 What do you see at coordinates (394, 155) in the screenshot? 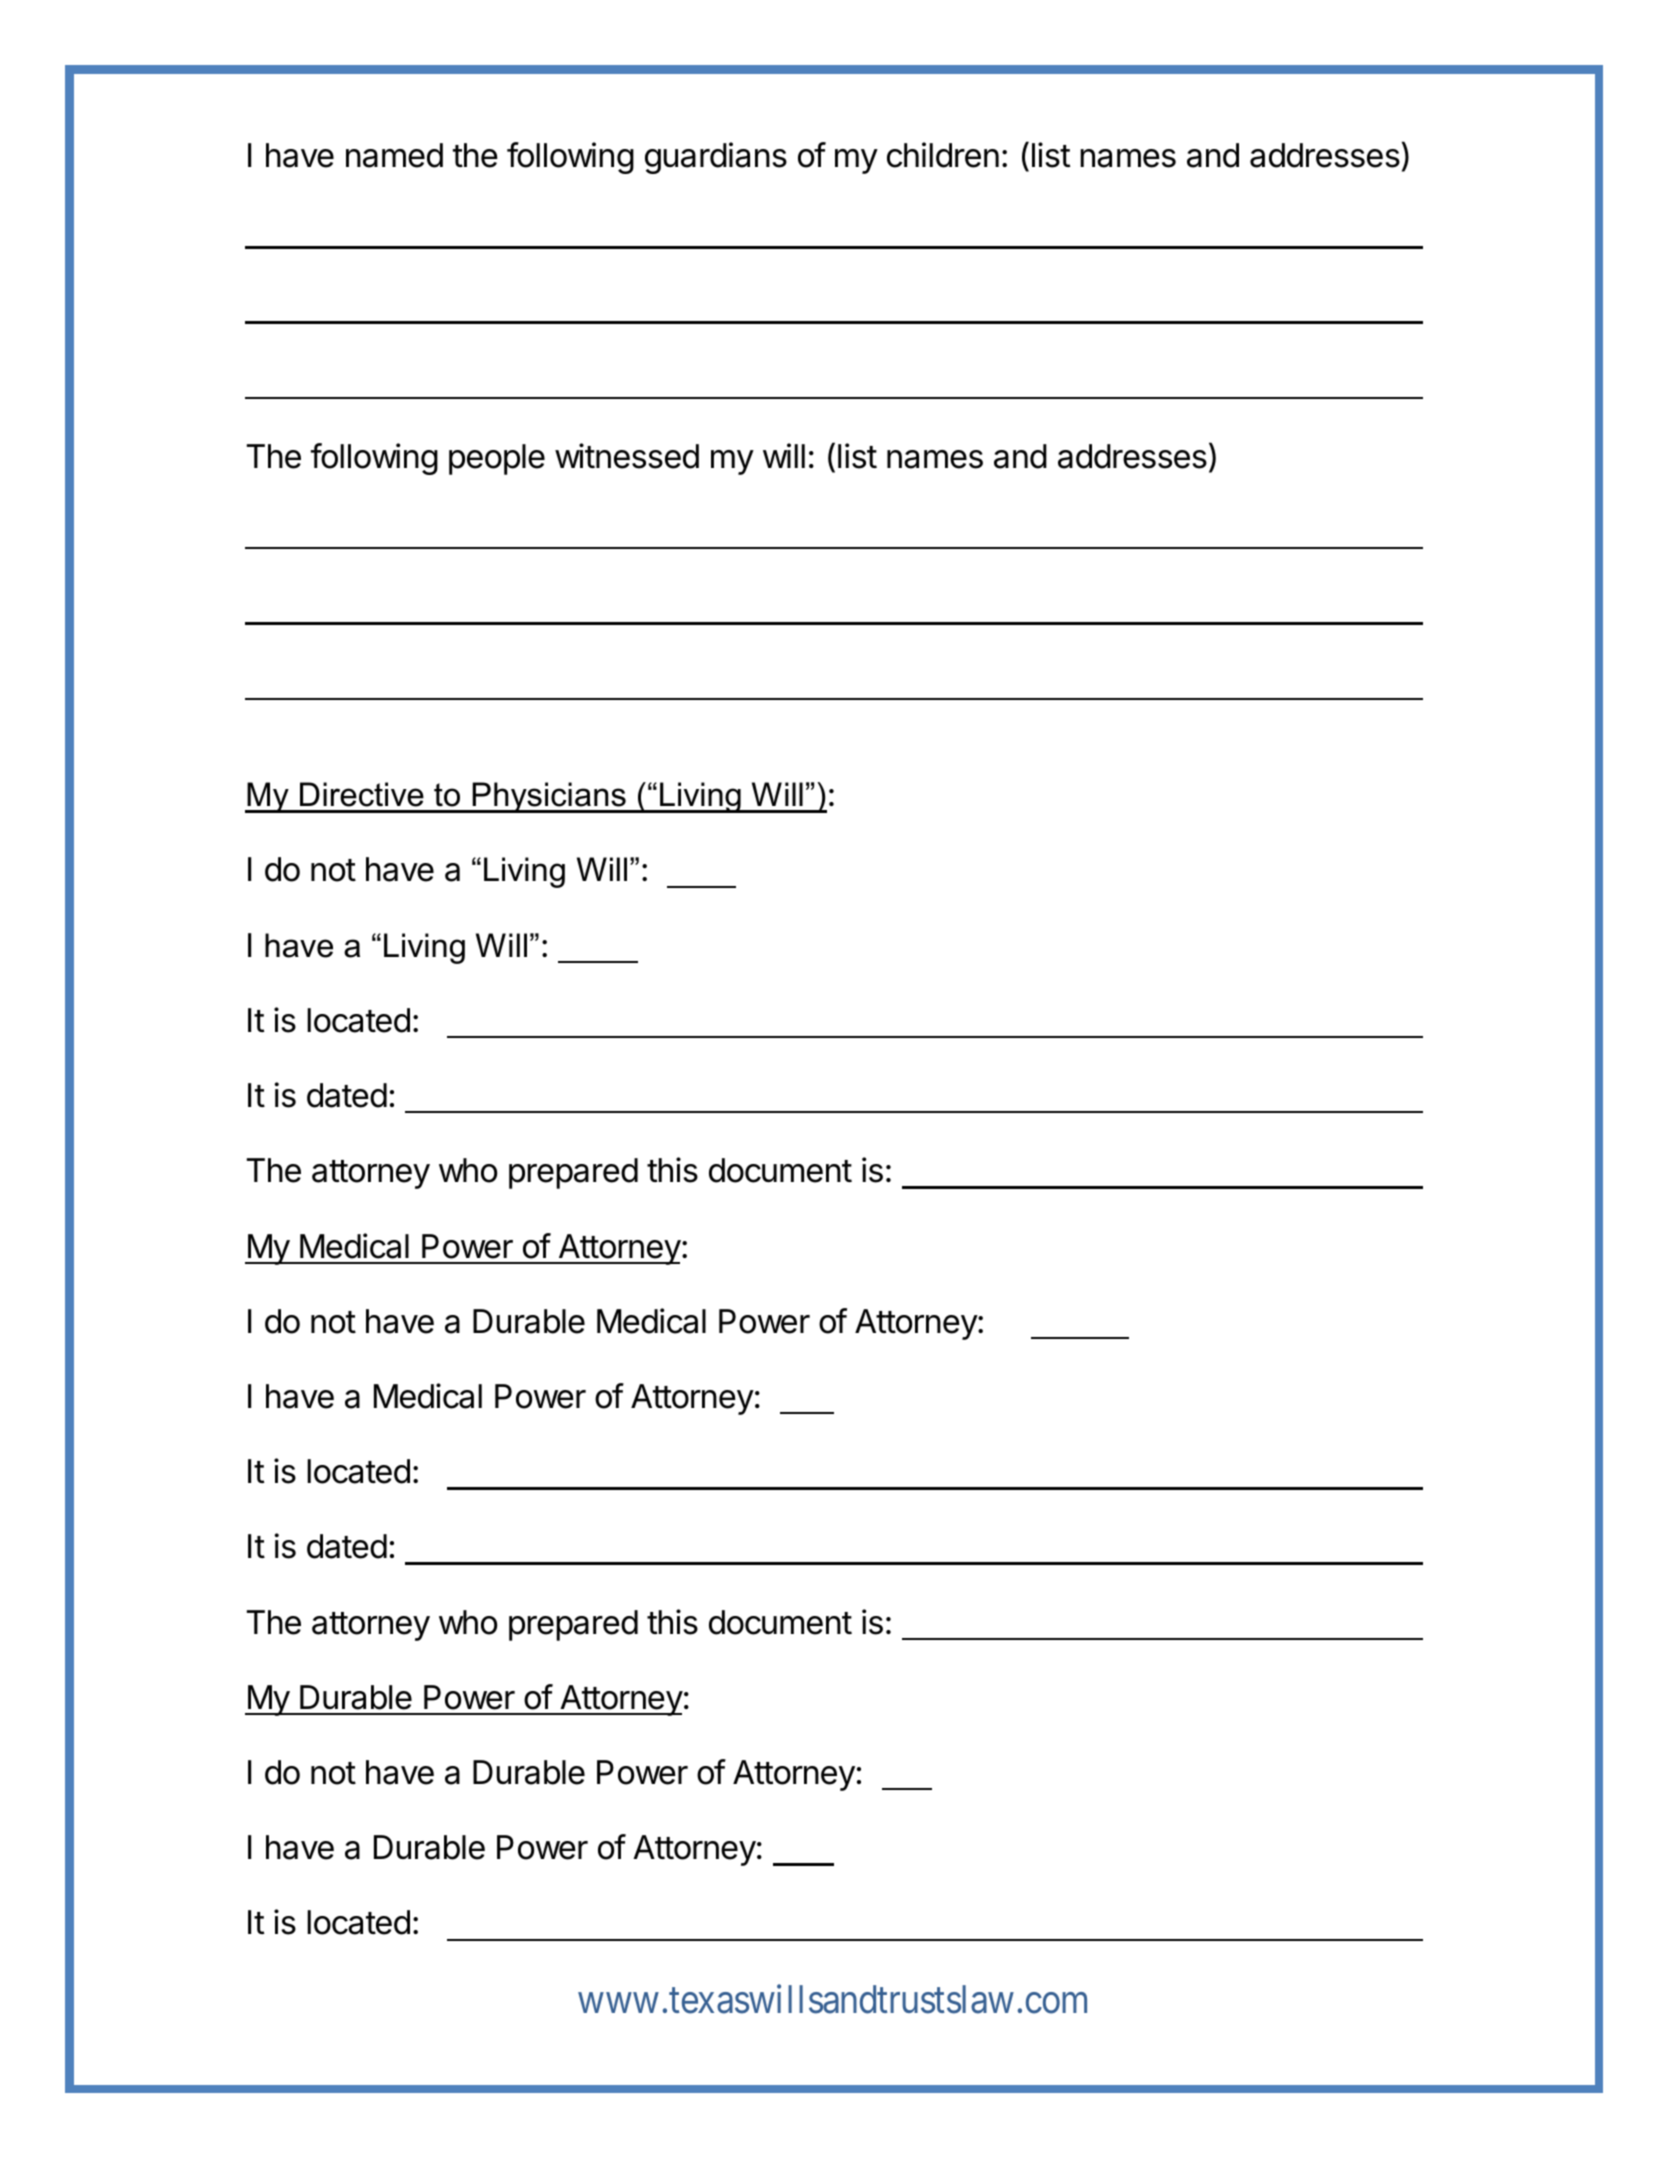
I see `named` at bounding box center [394, 155].
